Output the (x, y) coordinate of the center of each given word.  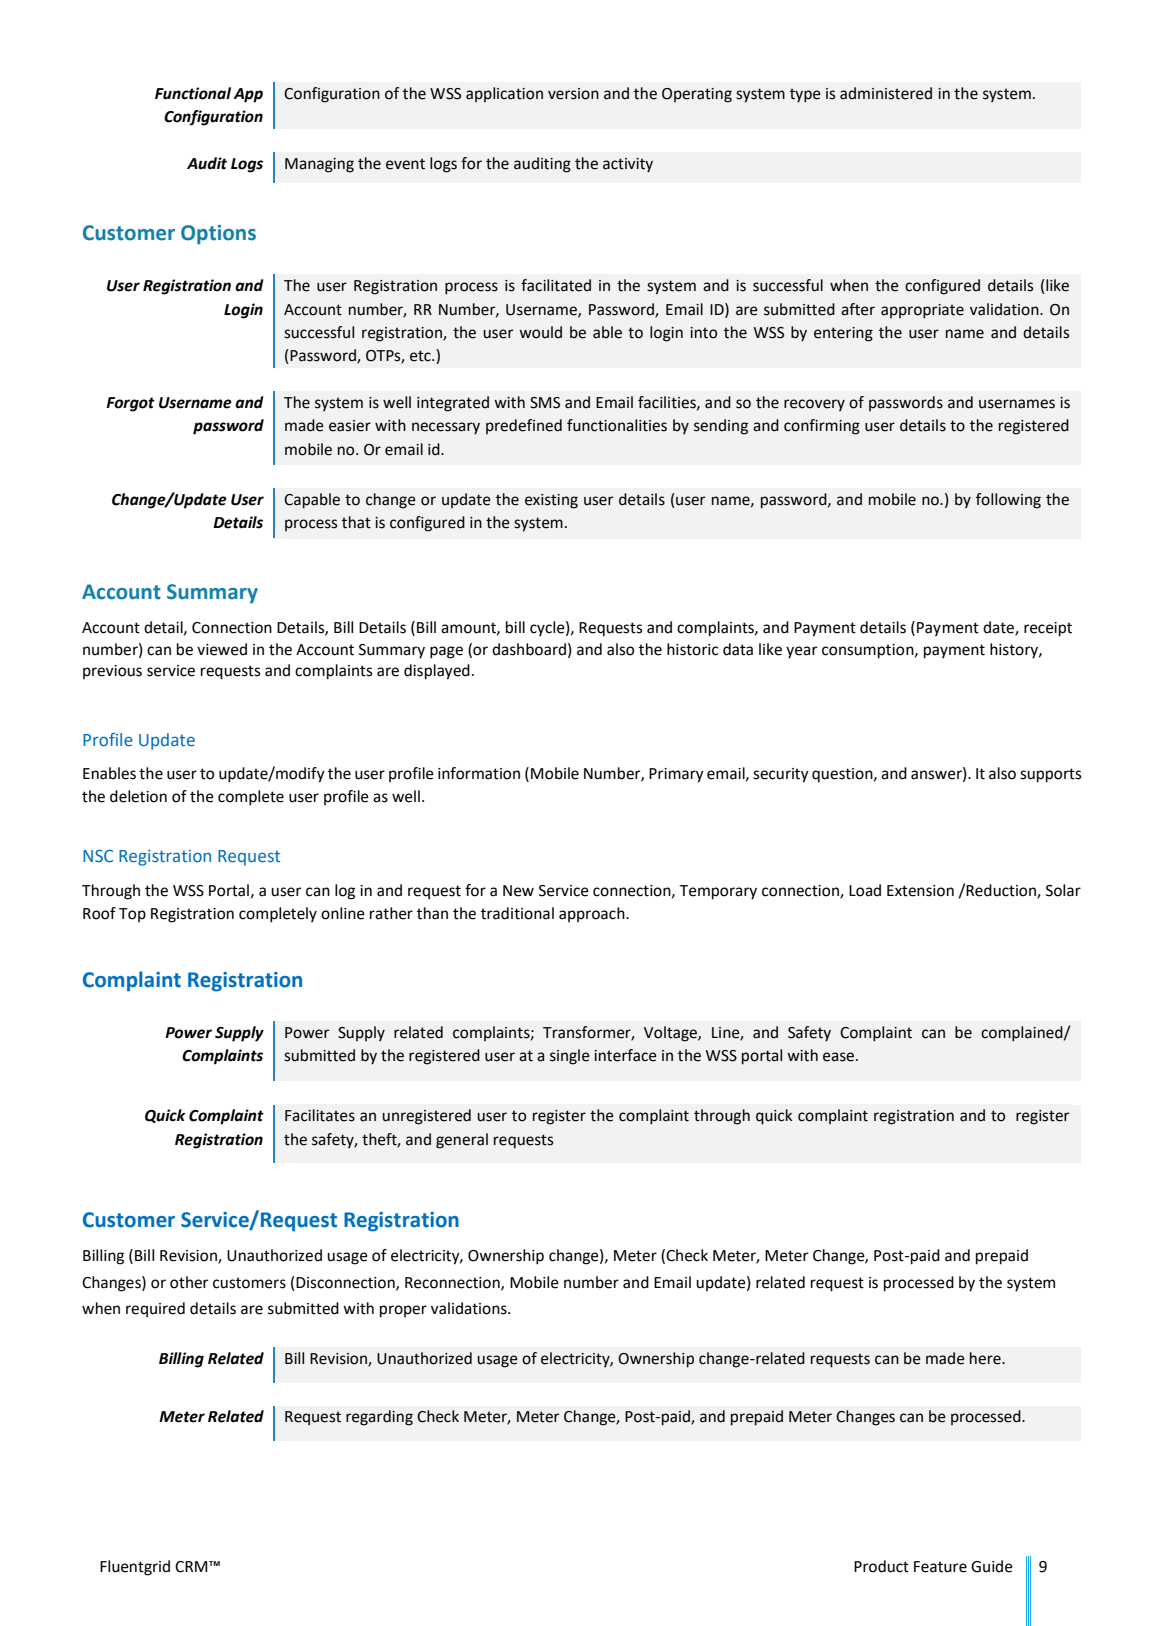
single (570, 1057)
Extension (920, 891)
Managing (319, 165)
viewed (222, 649)
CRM (192, 1567)
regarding (379, 1418)
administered (886, 93)
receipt (1048, 629)
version (573, 94)
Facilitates (320, 1115)
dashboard (529, 649)
